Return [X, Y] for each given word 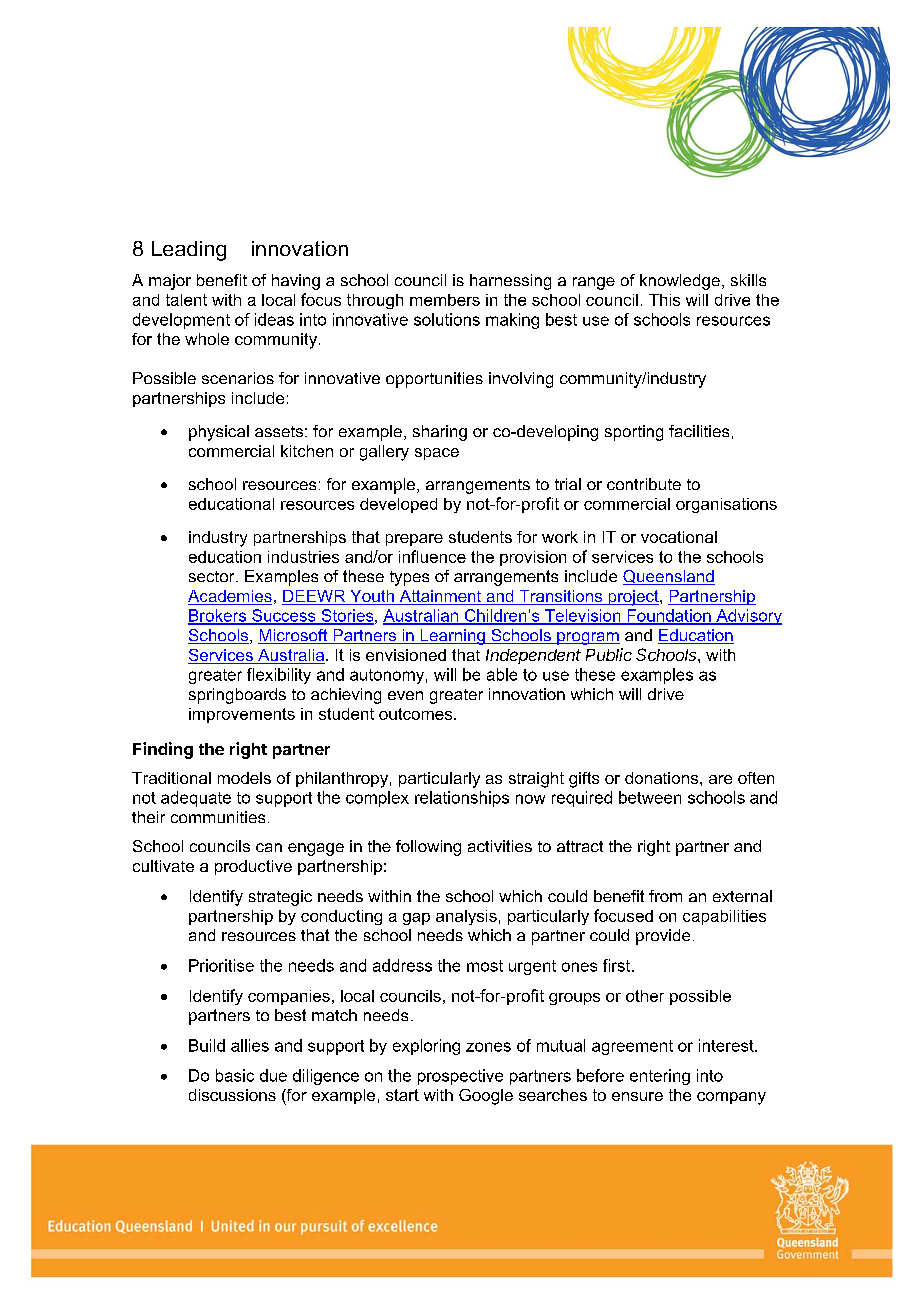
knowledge [680, 282]
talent [186, 300]
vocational [679, 537]
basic [235, 1075]
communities [218, 817]
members [445, 300]
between [650, 797]
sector [213, 576]
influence [432, 556]
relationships [462, 799]
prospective [460, 1077]
